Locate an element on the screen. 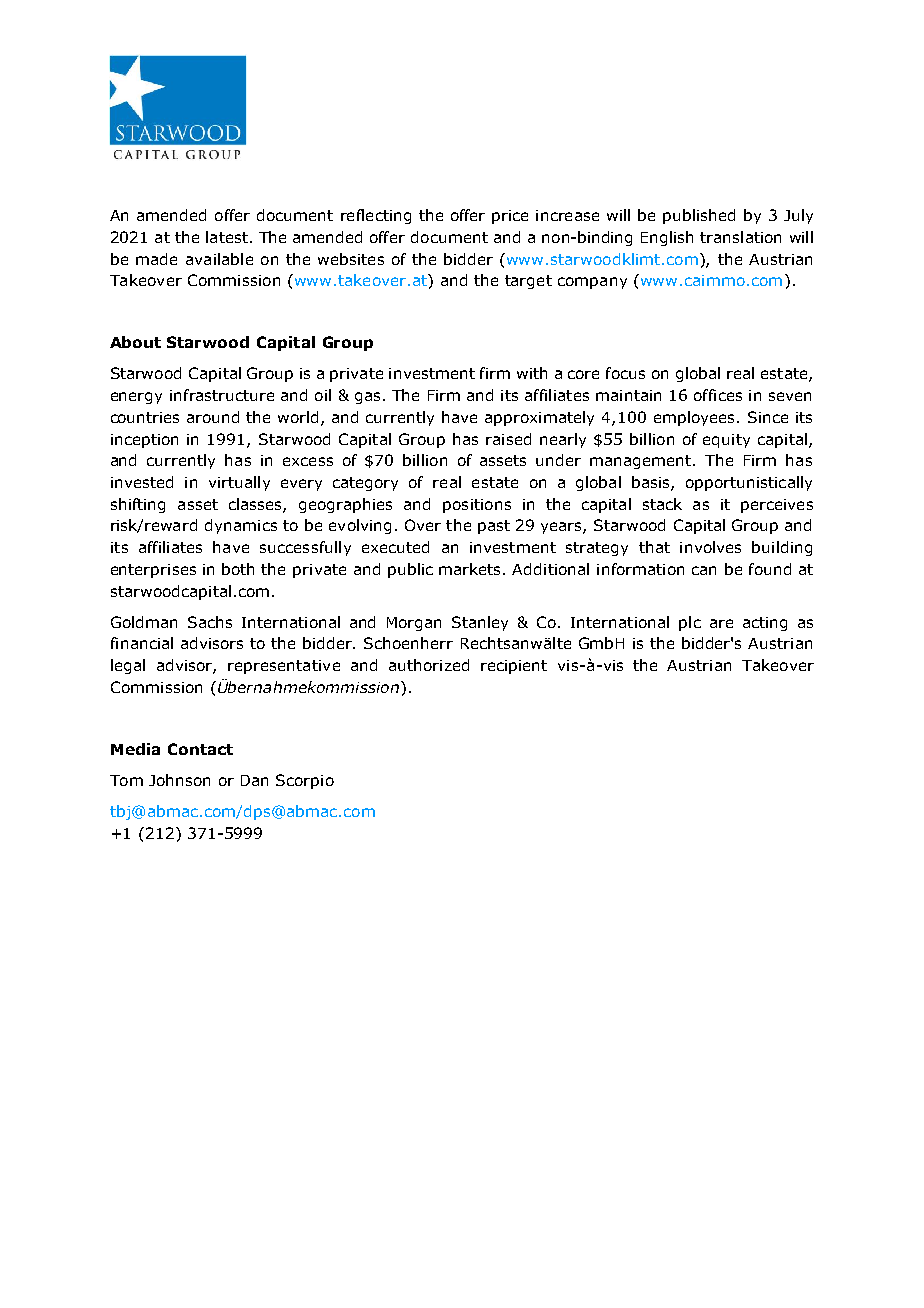  price is located at coordinates (510, 217).
